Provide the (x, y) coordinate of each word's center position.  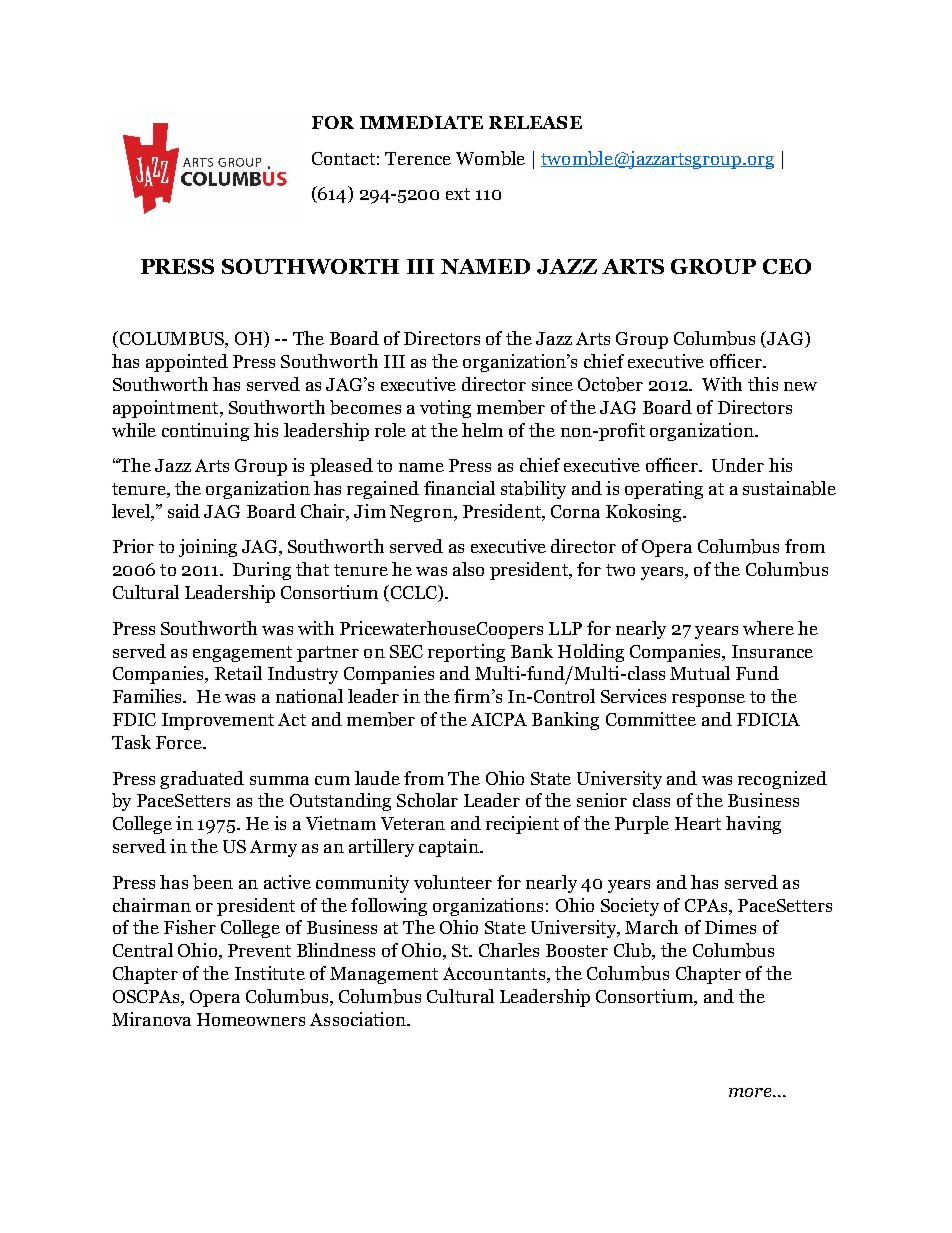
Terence (418, 158)
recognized (782, 780)
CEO (787, 266)
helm (482, 430)
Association (359, 1019)
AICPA (499, 719)
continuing (205, 432)
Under (738, 465)
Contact (343, 158)
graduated (202, 780)
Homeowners (251, 1019)
